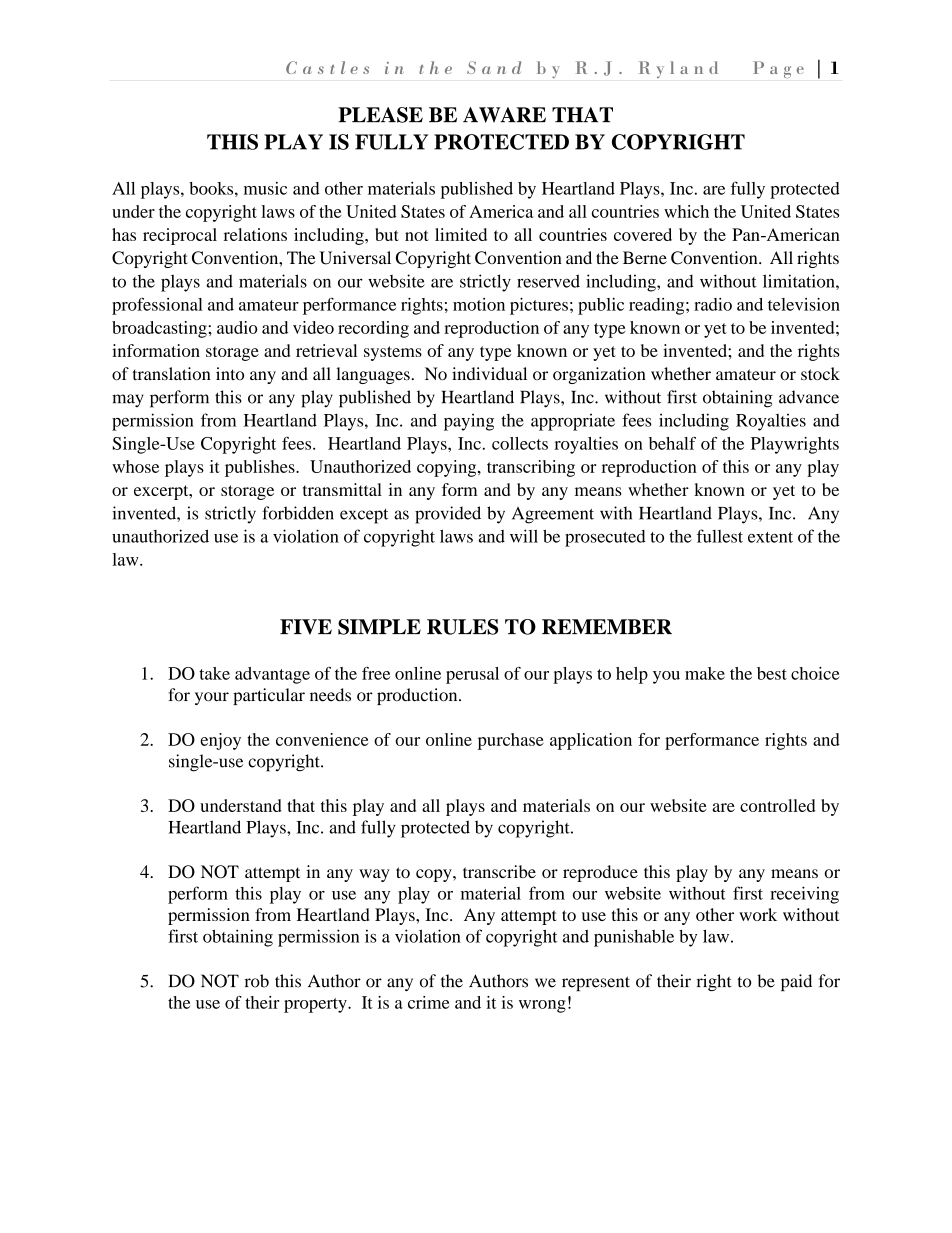 The image size is (952, 1233). What do you see at coordinates (428, 1002) in the screenshot?
I see `crime` at bounding box center [428, 1002].
